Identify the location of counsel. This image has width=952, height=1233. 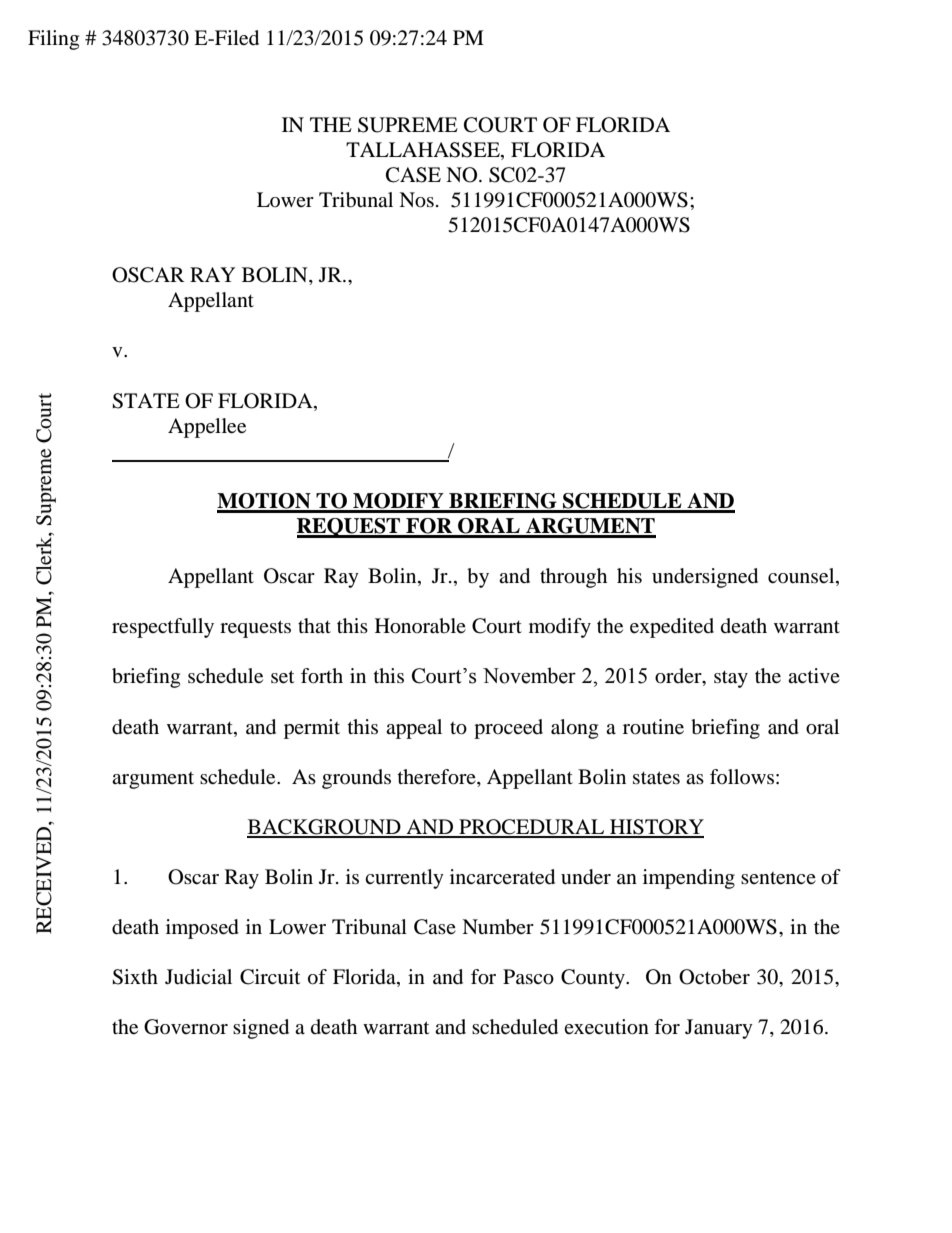
(802, 577).
